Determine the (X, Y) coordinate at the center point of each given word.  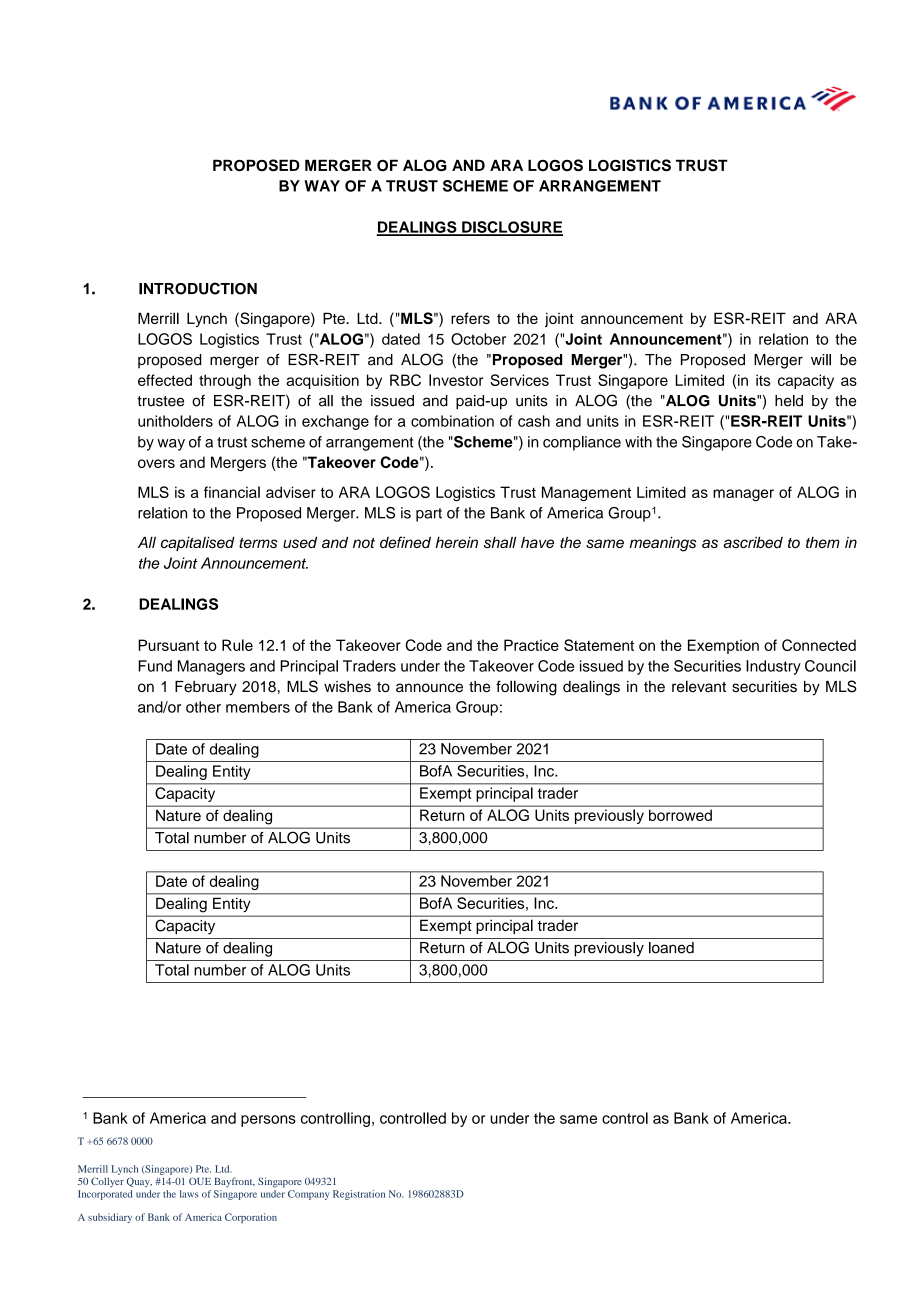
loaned (671, 948)
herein (457, 542)
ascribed (753, 542)
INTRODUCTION (198, 288)
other (203, 707)
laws (189, 1194)
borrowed (680, 815)
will (821, 360)
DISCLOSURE (511, 228)
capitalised (198, 544)
